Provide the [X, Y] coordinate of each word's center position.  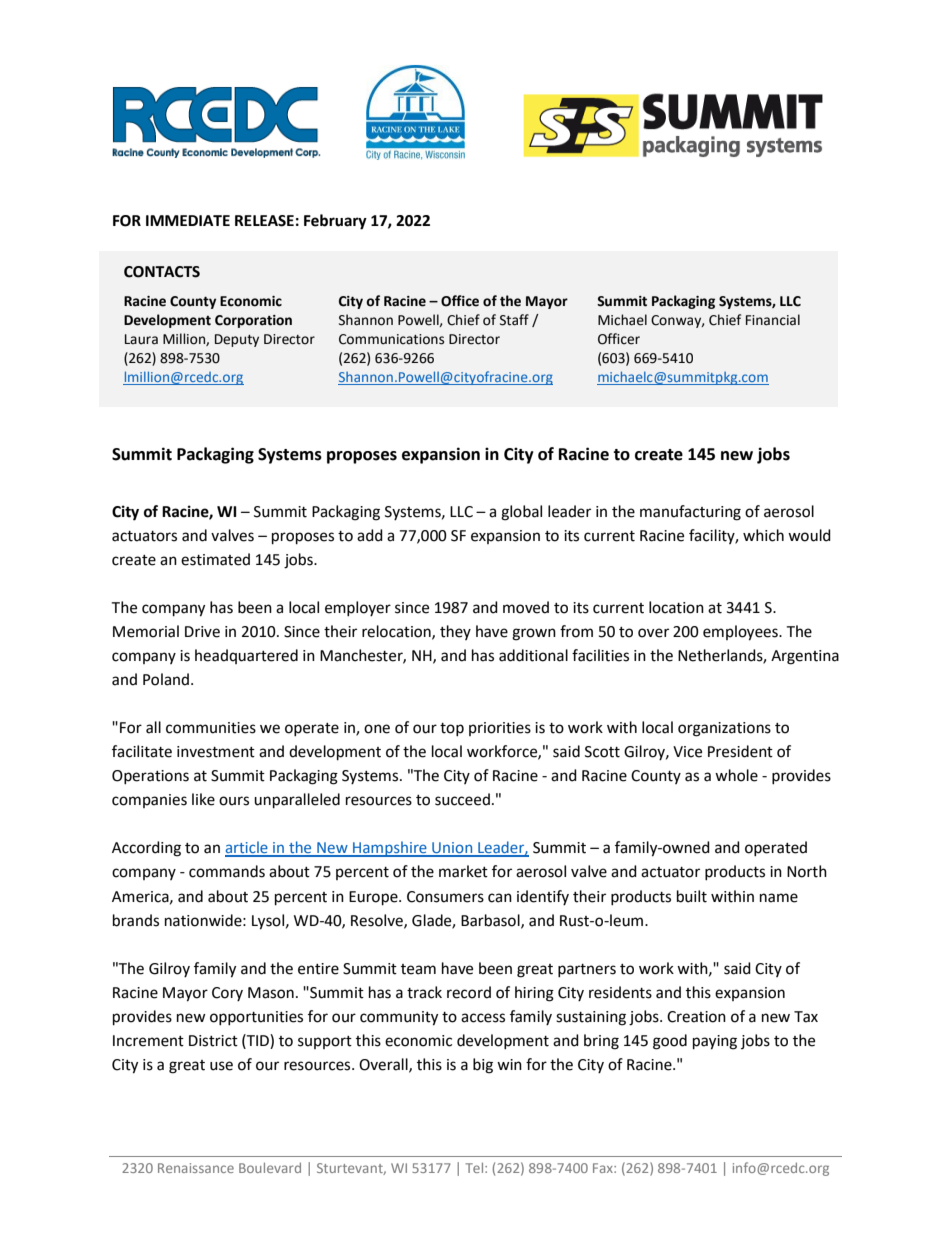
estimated [215, 559]
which [763, 535]
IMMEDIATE [188, 220]
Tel [475, 1168]
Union [452, 849]
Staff [514, 320]
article [247, 848]
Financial [773, 320]
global [521, 513]
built [692, 896]
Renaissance [196, 1168]
